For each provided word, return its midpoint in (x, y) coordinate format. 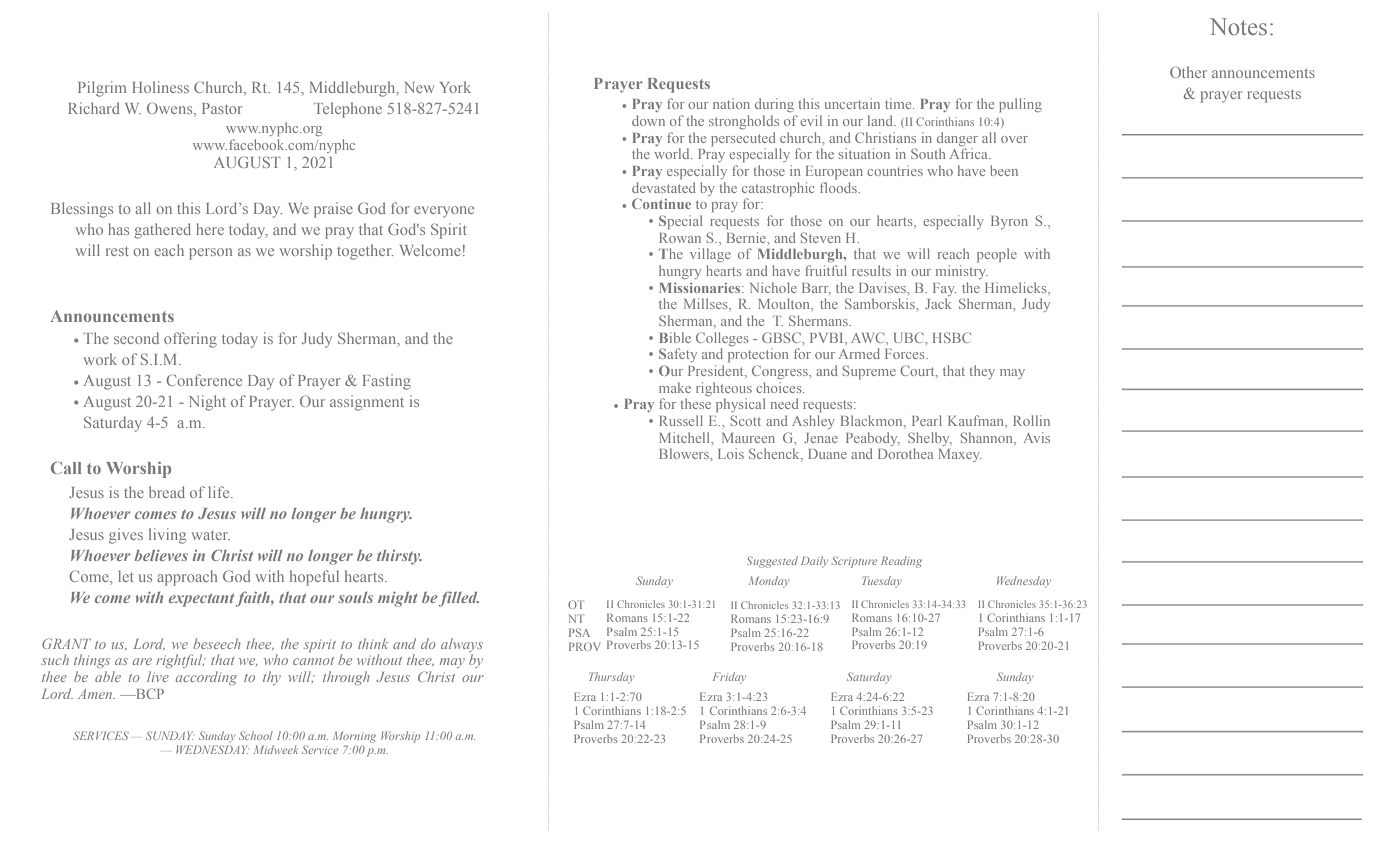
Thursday (612, 678)
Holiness (160, 87)
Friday (729, 678)
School (256, 735)
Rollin (1031, 420)
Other (1188, 72)
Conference (204, 380)
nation (731, 103)
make (675, 387)
